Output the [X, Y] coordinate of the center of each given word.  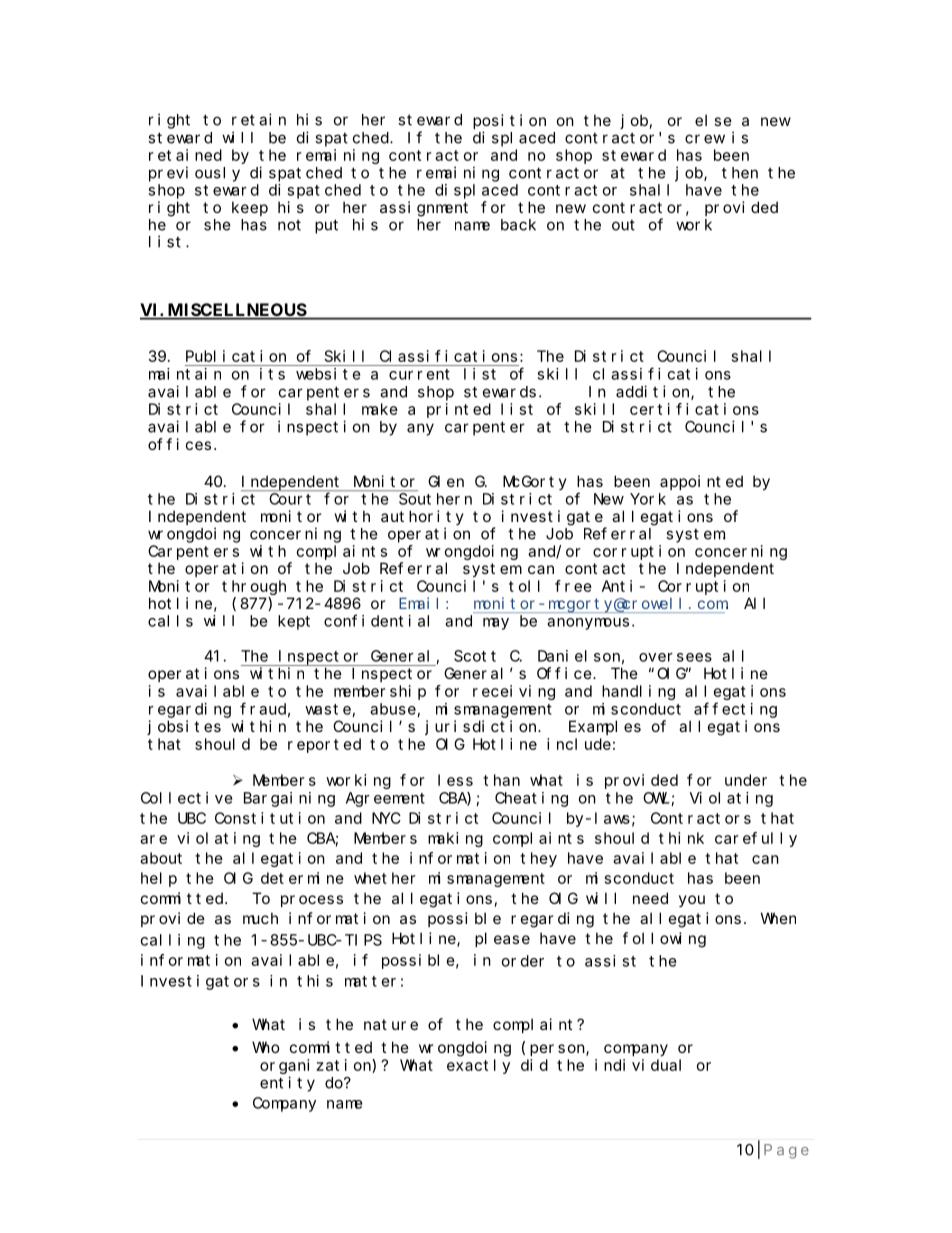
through [254, 587]
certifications [694, 409]
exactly [478, 1066]
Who [266, 1047]
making [455, 839]
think [681, 838]
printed [459, 410]
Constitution [270, 818]
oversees [675, 657]
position [509, 121]
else [713, 120]
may [496, 624]
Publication [236, 356]
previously [194, 174]
